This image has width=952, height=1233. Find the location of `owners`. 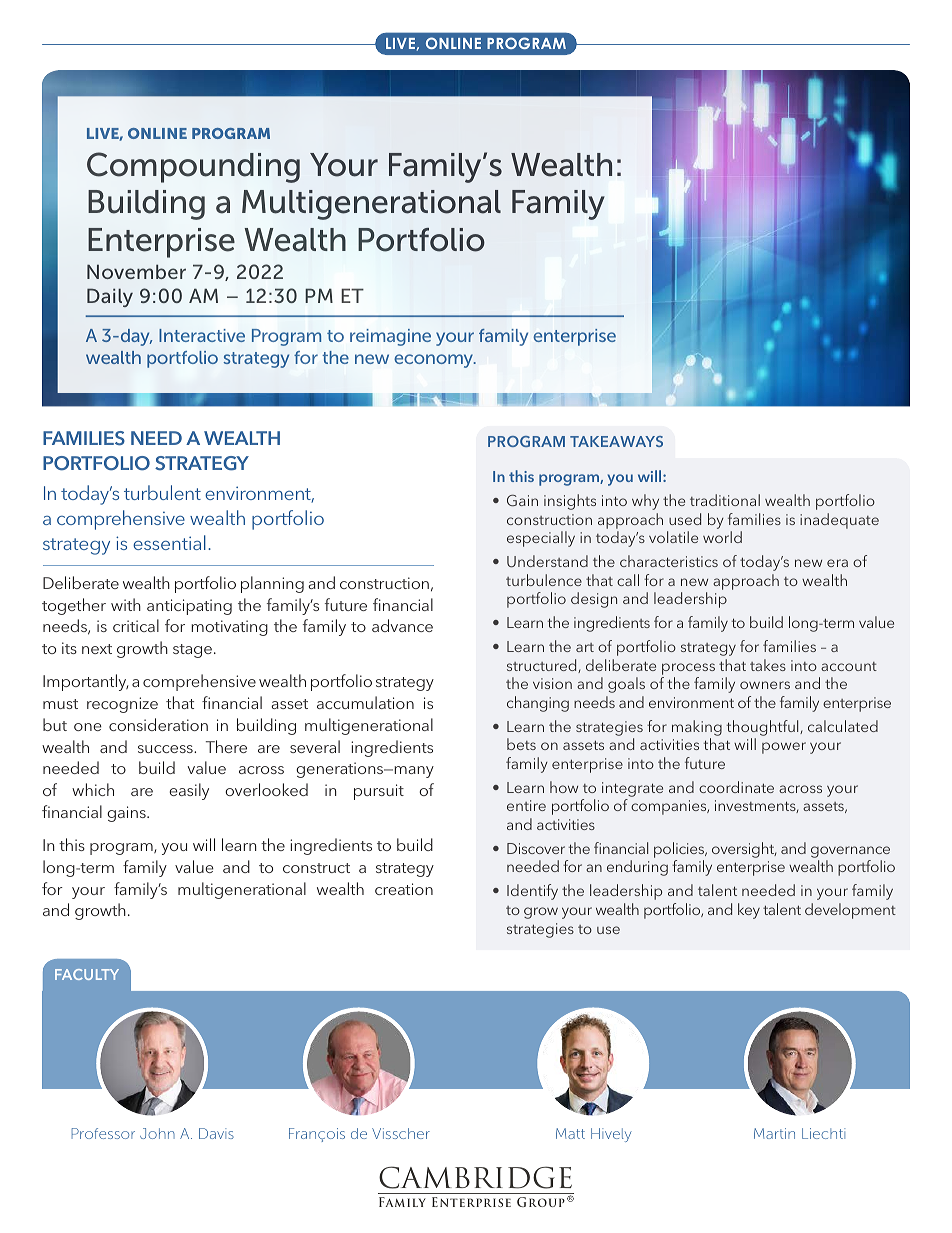

owners is located at coordinates (765, 685).
